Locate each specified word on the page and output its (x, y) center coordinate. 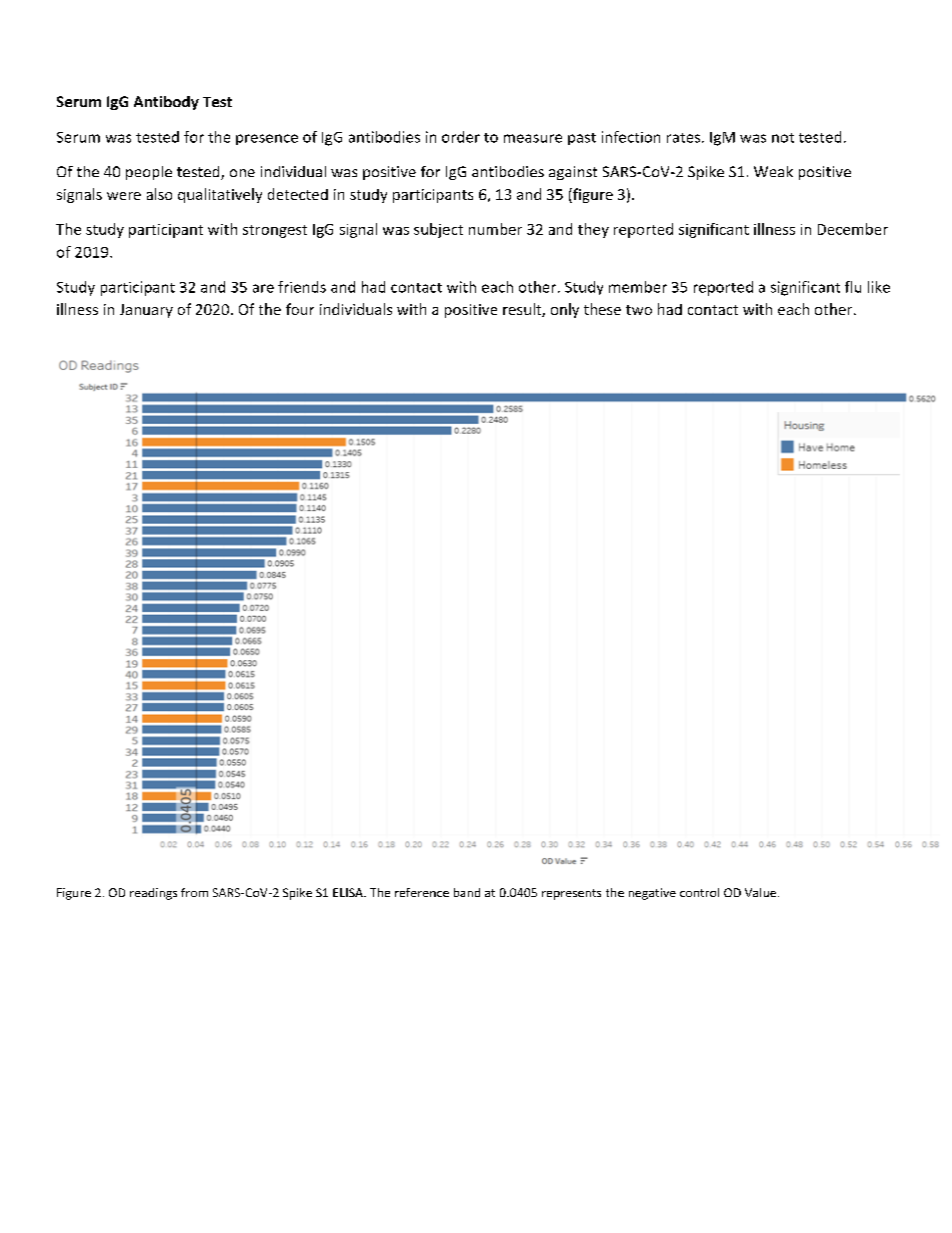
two (639, 310)
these (602, 309)
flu (853, 287)
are (263, 288)
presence (267, 139)
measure (533, 138)
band (467, 892)
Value (760, 892)
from (194, 892)
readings (153, 894)
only (565, 310)
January (146, 311)
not (783, 138)
